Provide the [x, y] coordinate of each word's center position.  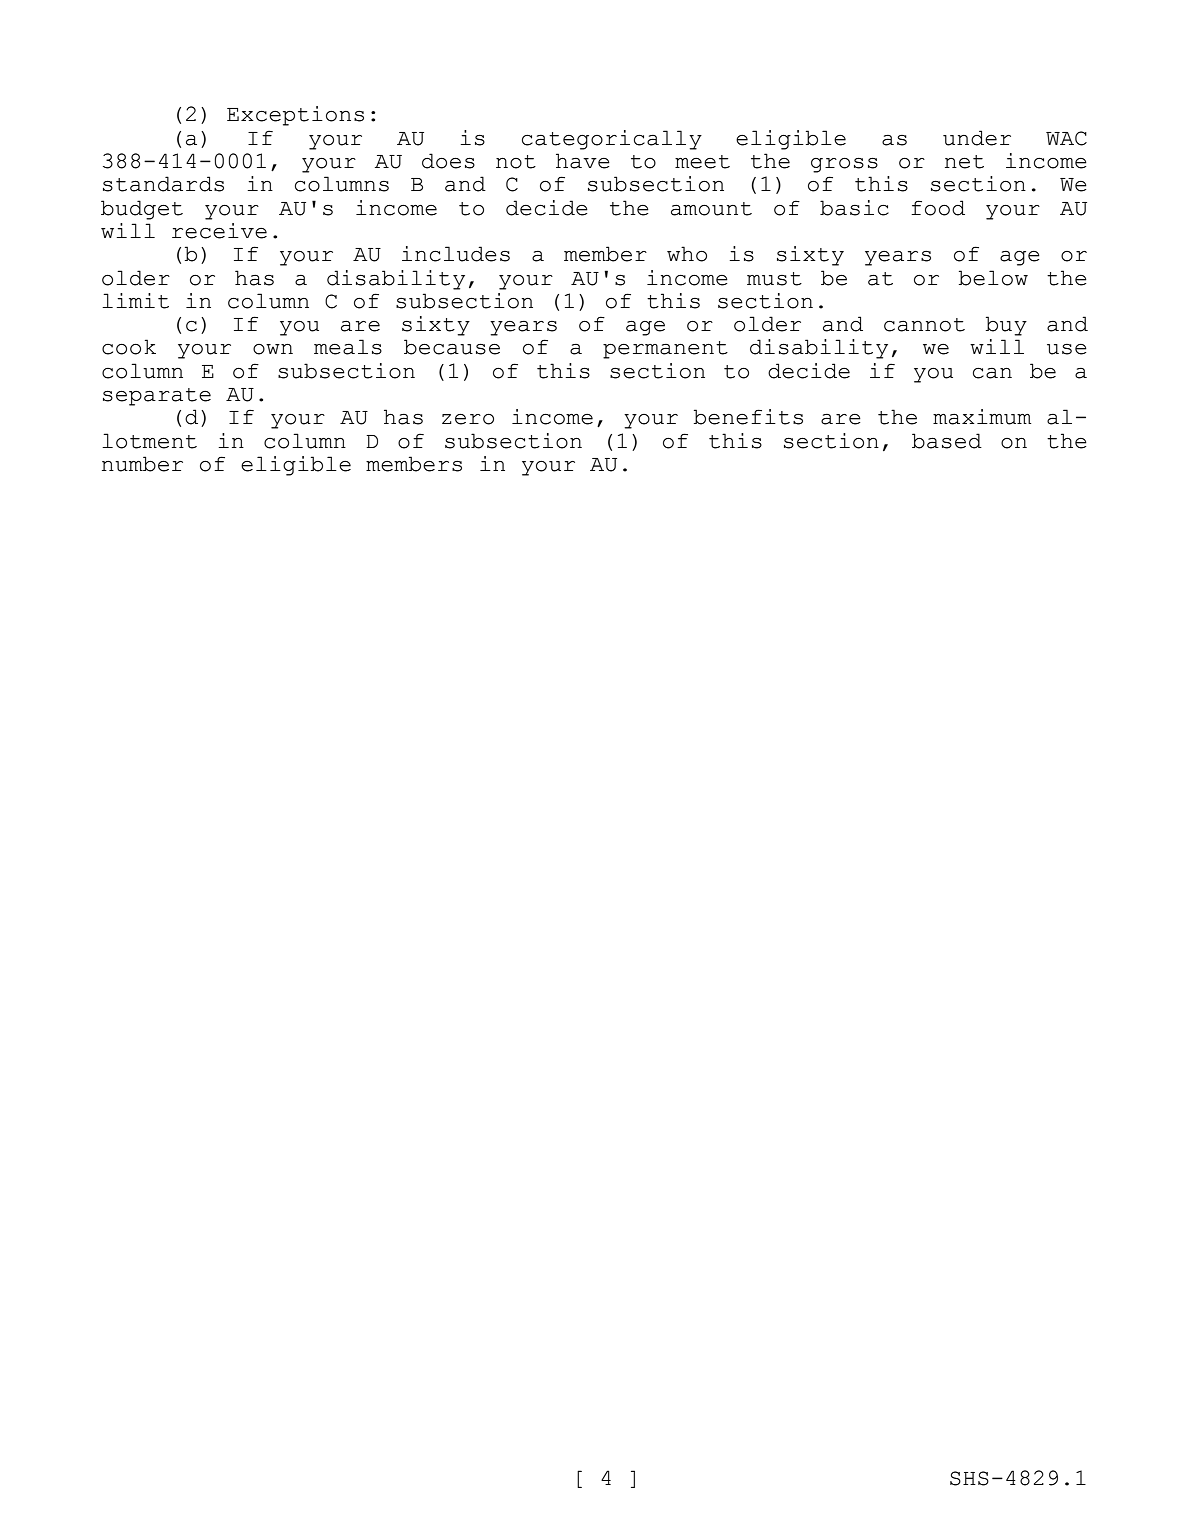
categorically [612, 140]
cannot [924, 325]
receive [219, 231]
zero [468, 419]
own [273, 349]
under [977, 138]
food [938, 208]
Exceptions [295, 116]
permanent [665, 350]
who [687, 254]
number [142, 464]
